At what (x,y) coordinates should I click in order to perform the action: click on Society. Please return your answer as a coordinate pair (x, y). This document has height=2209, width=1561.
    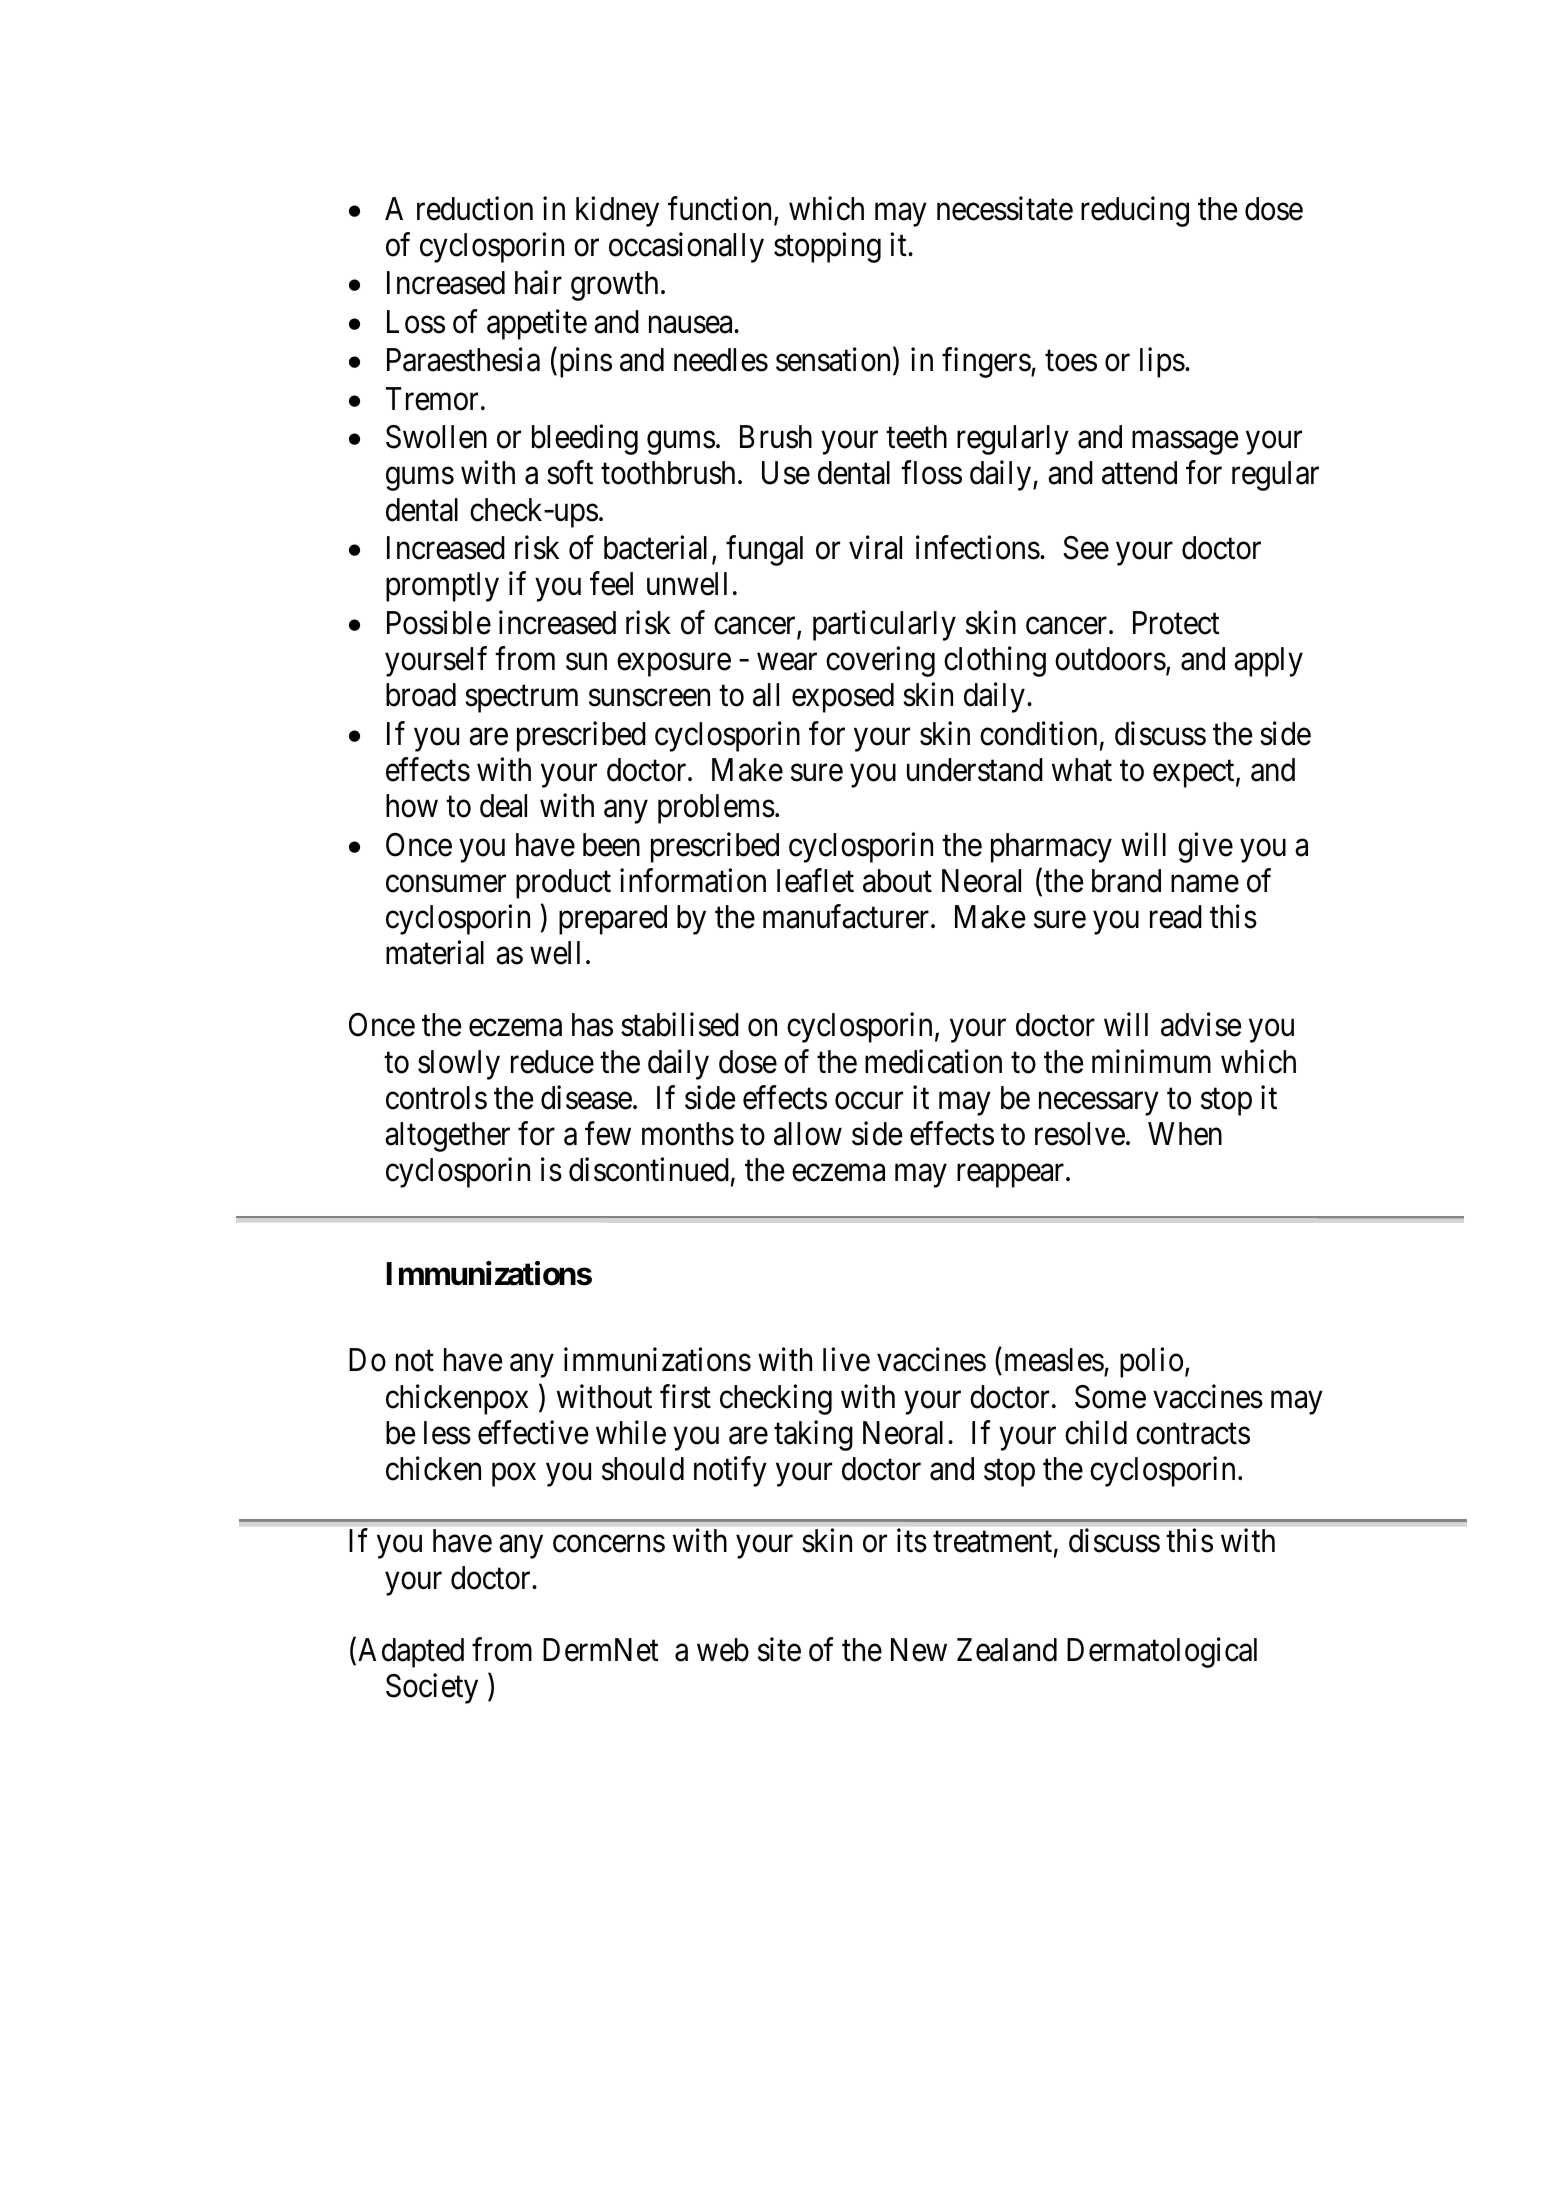
    Looking at the image, I should click on (432, 1689).
